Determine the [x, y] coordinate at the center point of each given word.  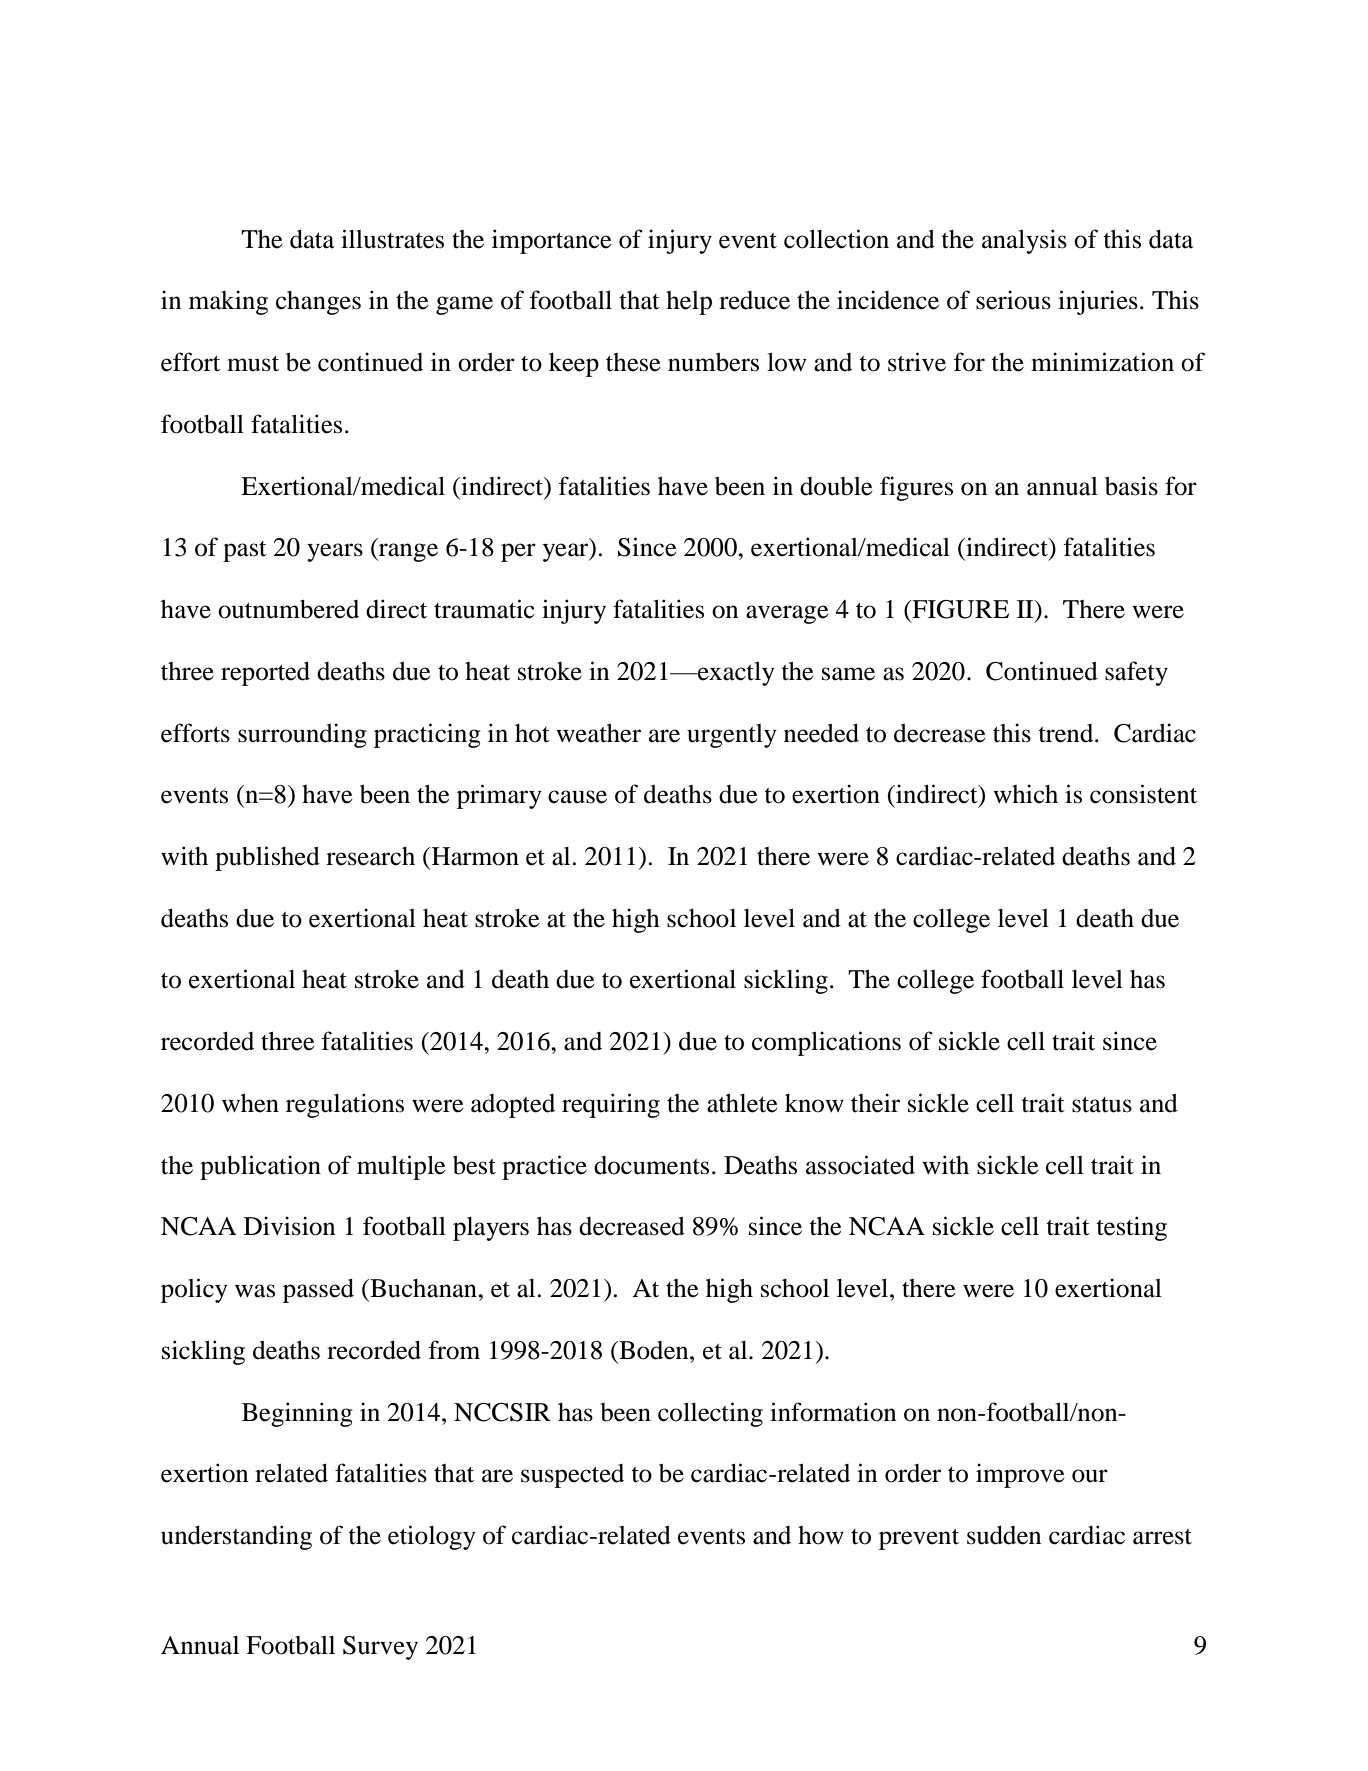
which [1025, 794]
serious [1013, 300]
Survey [380, 1648]
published [267, 858]
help [689, 303]
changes [318, 303]
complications [826, 1043]
